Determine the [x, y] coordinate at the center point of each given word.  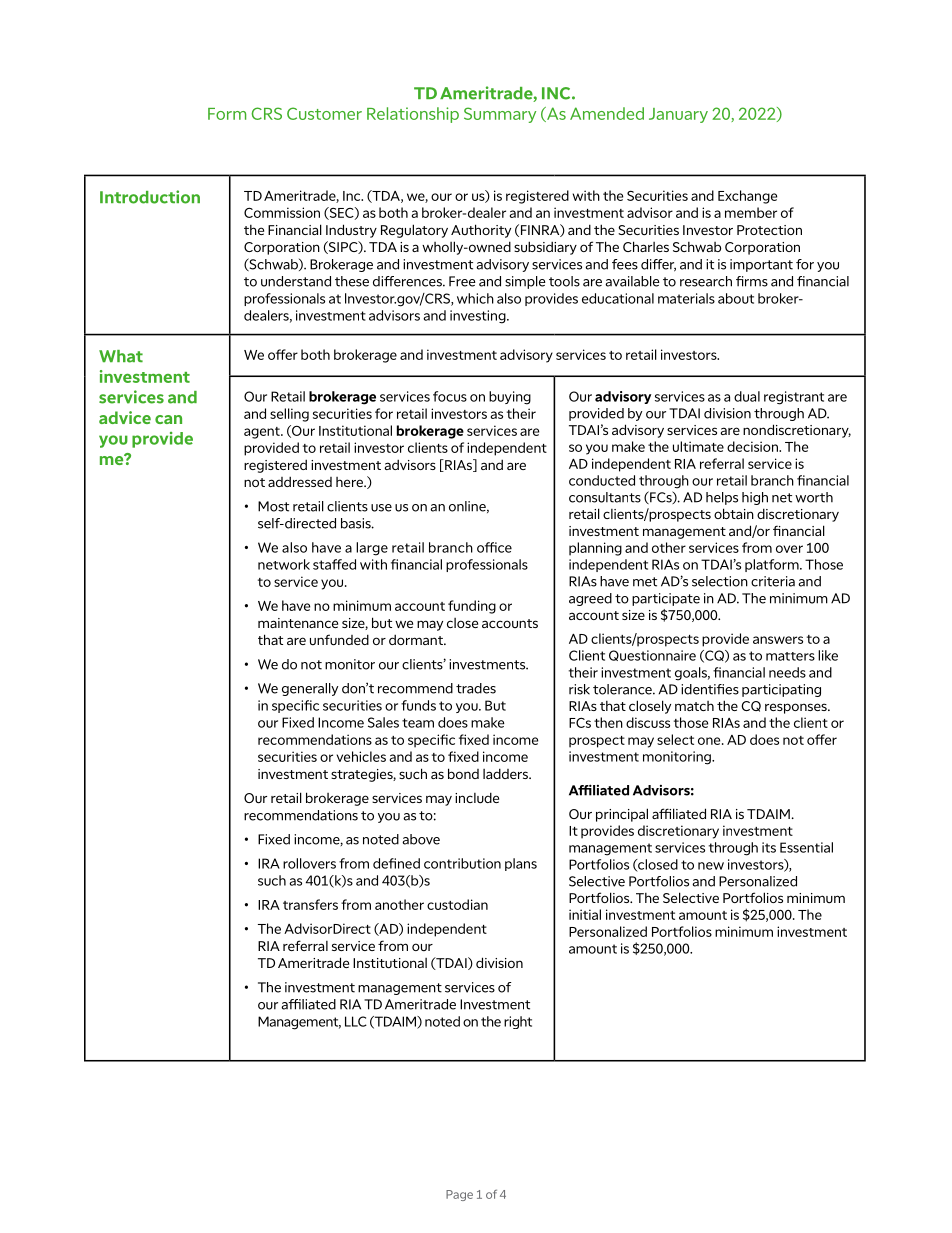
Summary [500, 115]
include [477, 798]
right [518, 1022]
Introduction [150, 197]
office [494, 547]
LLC [356, 1021]
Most [273, 506]
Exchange [747, 197]
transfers [310, 904]
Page [459, 1195]
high [755, 498]
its [769, 847]
